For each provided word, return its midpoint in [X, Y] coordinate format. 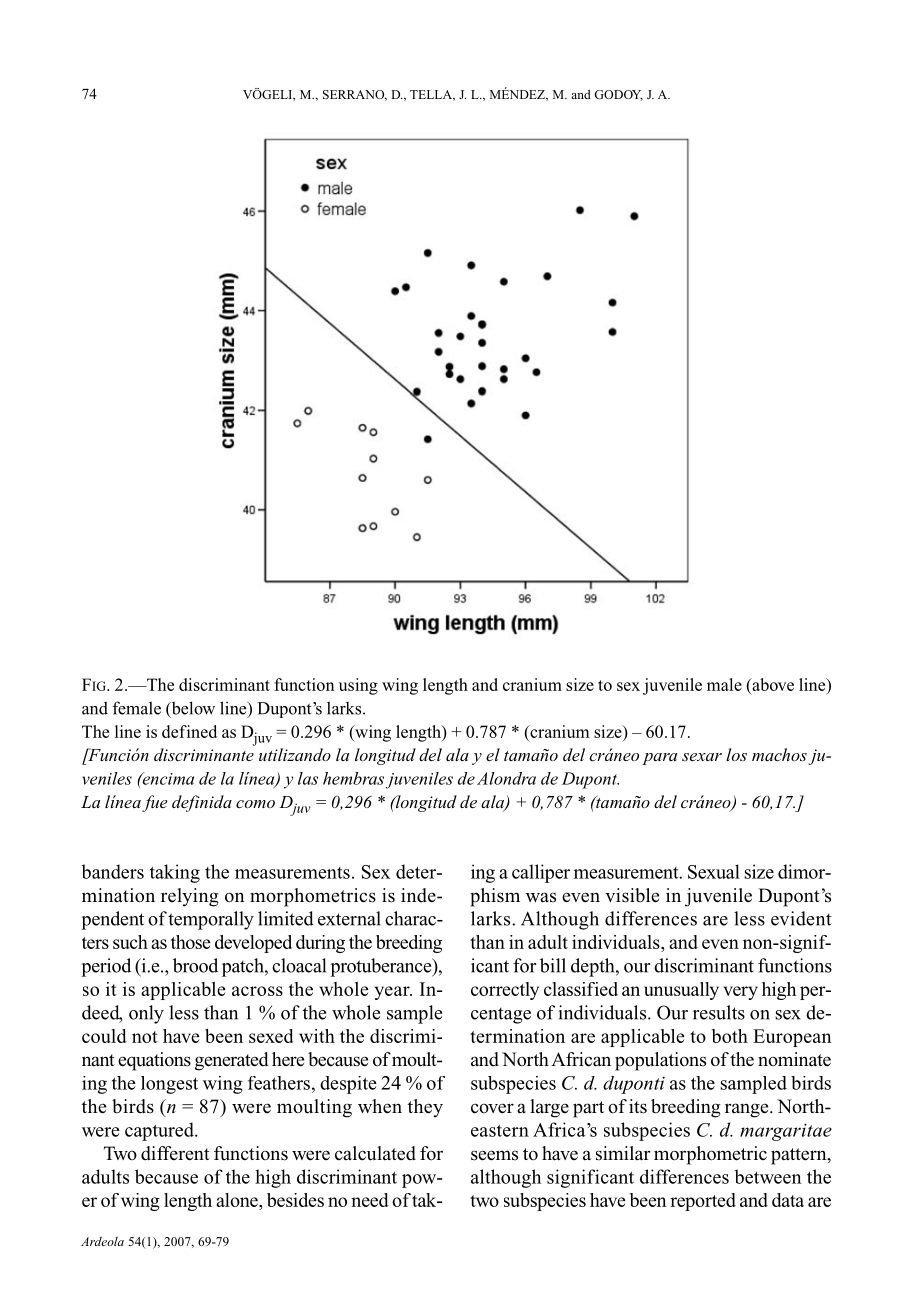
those [190, 942]
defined [189, 731]
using [358, 686]
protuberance [382, 967]
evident [801, 918]
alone [238, 1201]
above [772, 684]
